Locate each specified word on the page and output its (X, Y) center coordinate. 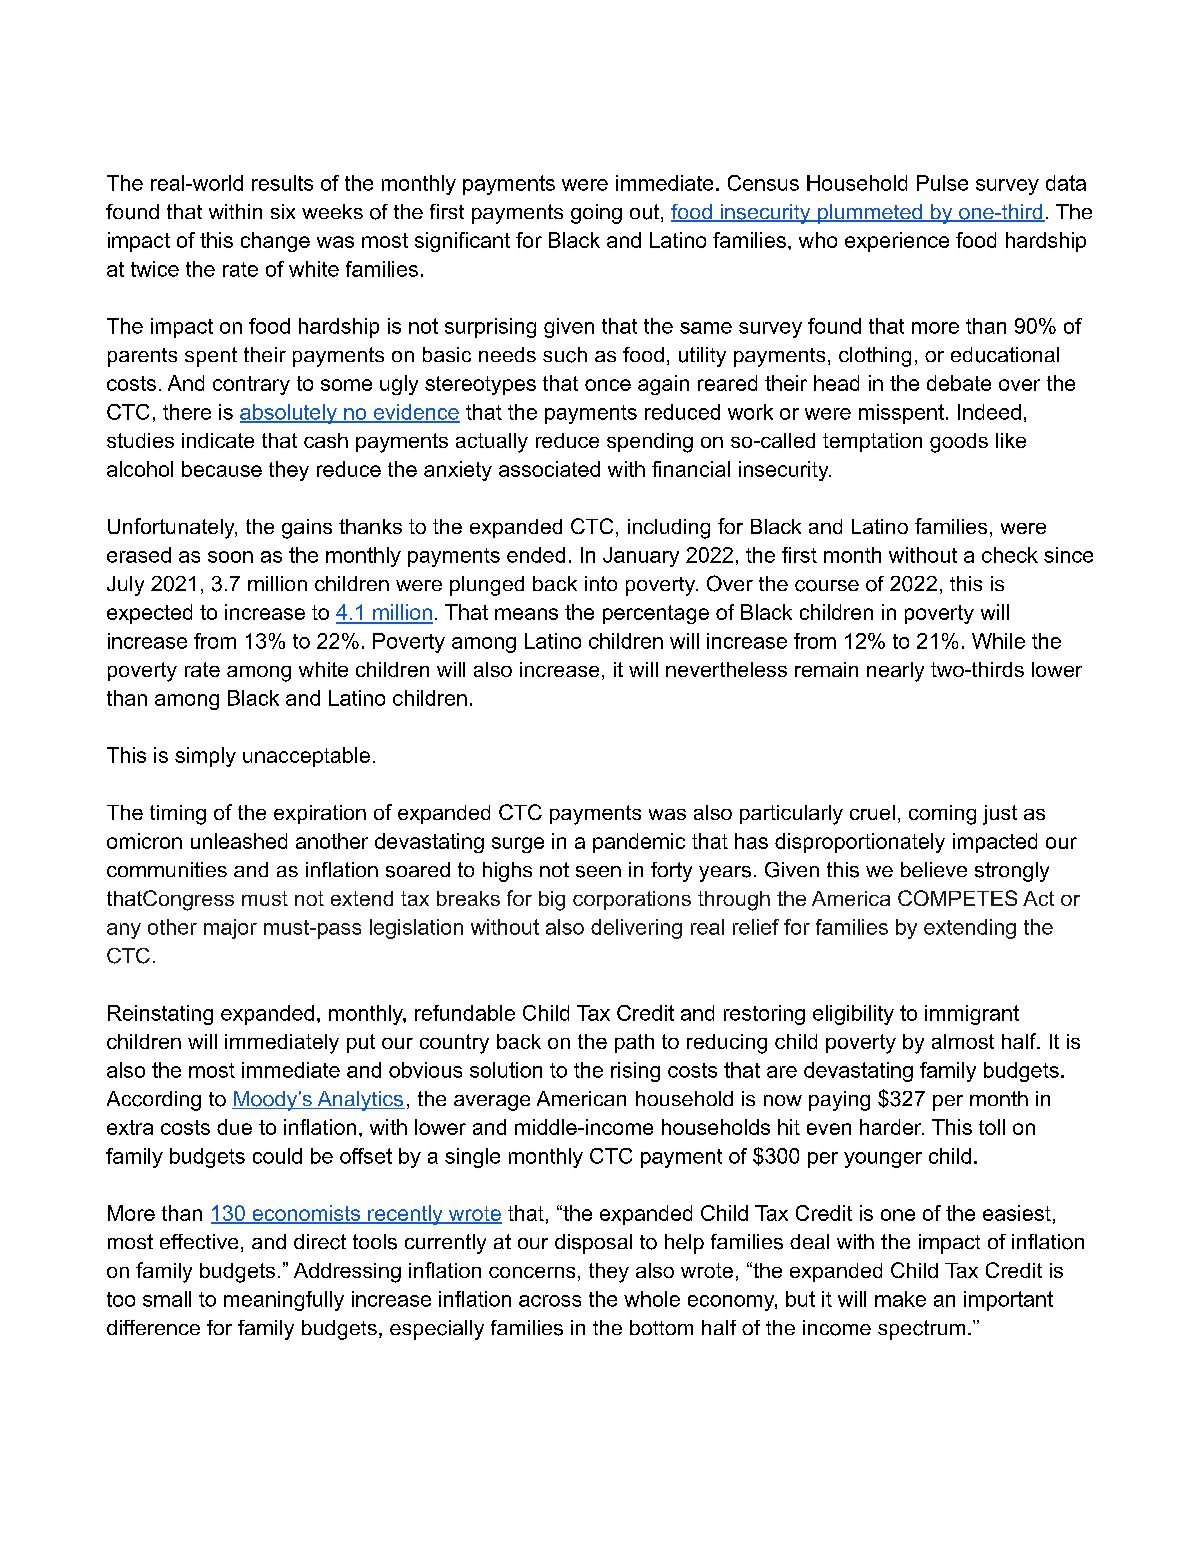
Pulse (942, 183)
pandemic (639, 843)
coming (942, 815)
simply (205, 757)
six (283, 211)
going (596, 214)
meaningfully (284, 1301)
